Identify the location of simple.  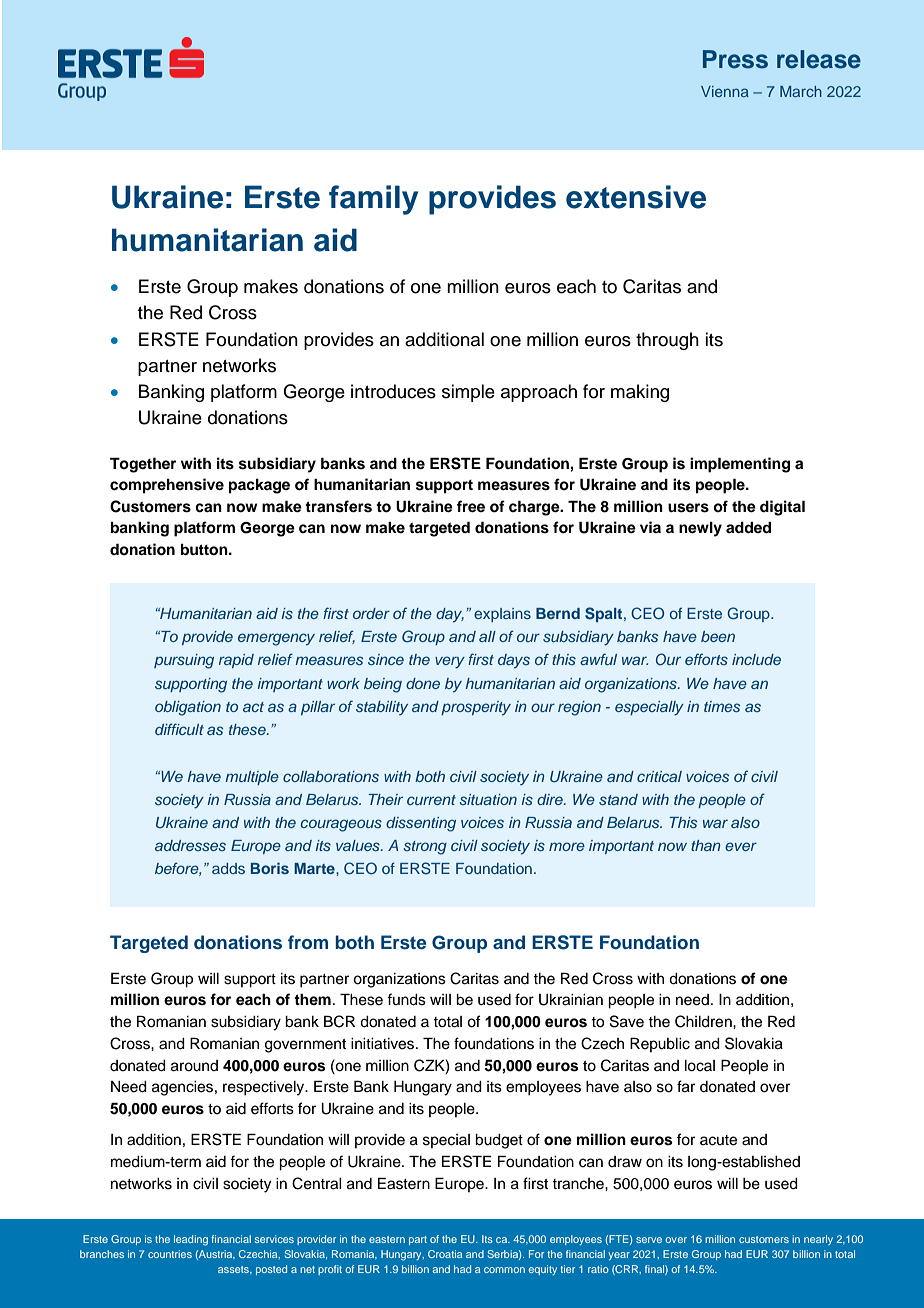
(468, 393).
